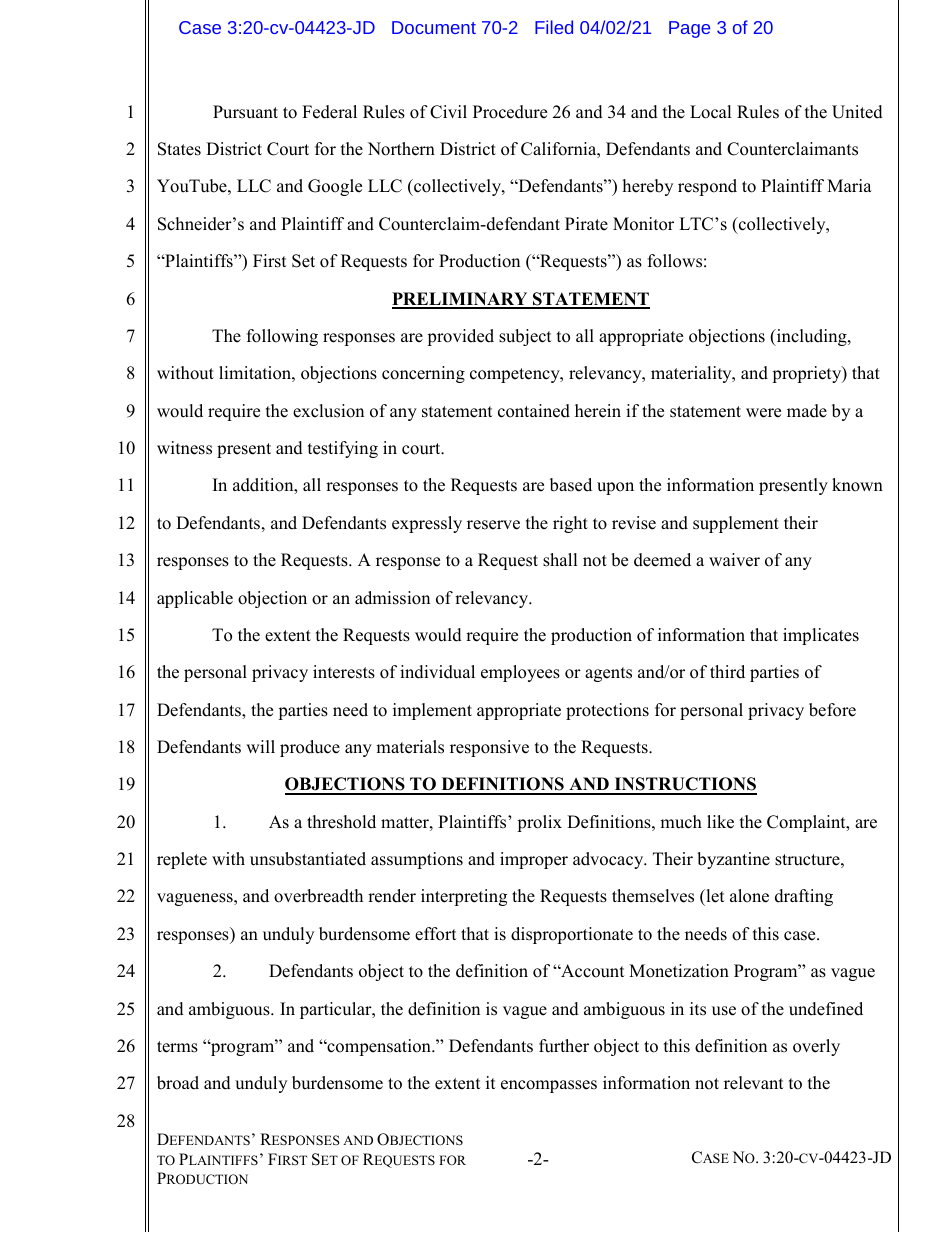  What do you see at coordinates (816, 1047) in the image?
I see `overly` at bounding box center [816, 1047].
